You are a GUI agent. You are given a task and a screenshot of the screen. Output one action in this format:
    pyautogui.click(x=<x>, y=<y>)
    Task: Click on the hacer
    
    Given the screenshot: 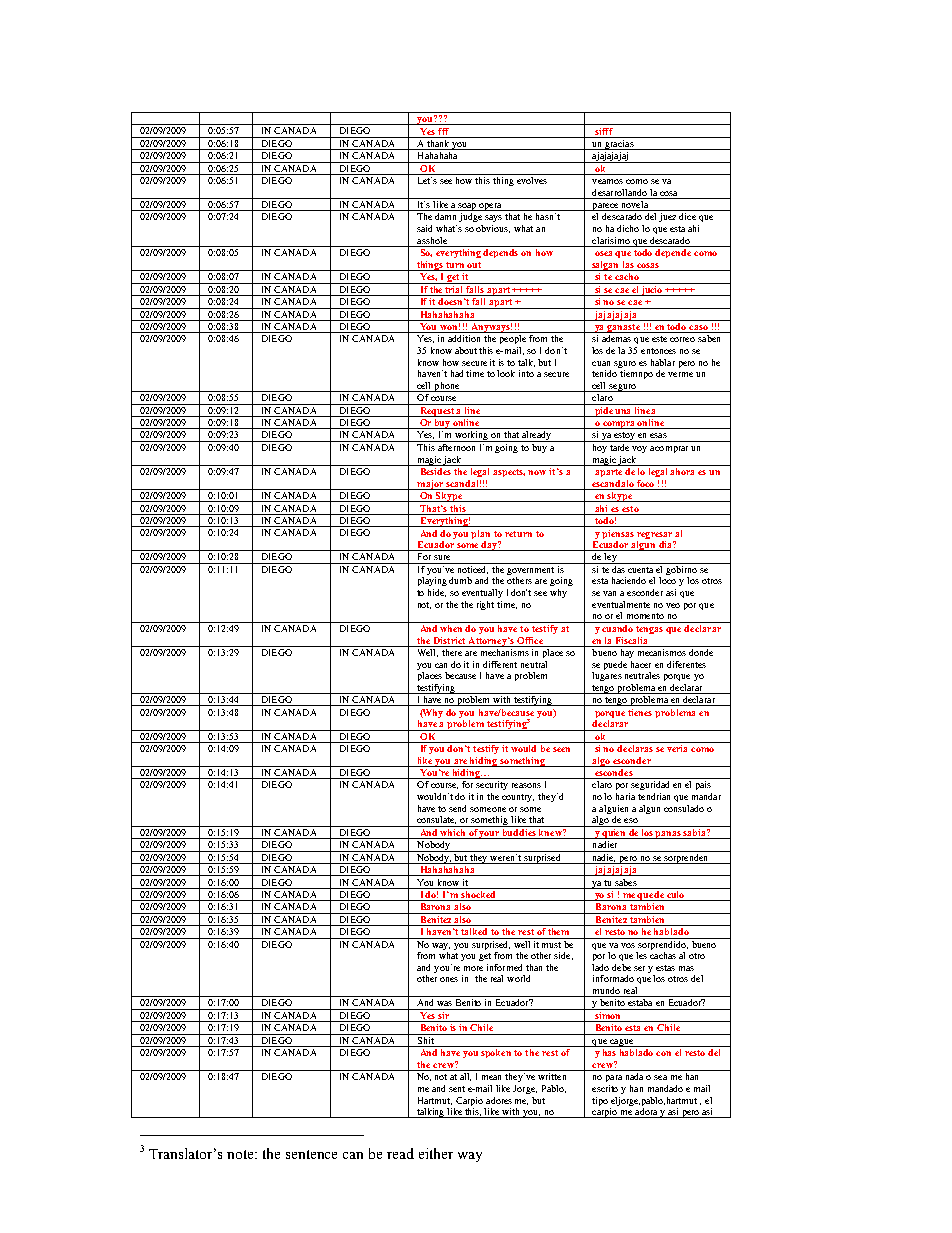 What is the action you would take?
    pyautogui.click(x=641, y=664)
